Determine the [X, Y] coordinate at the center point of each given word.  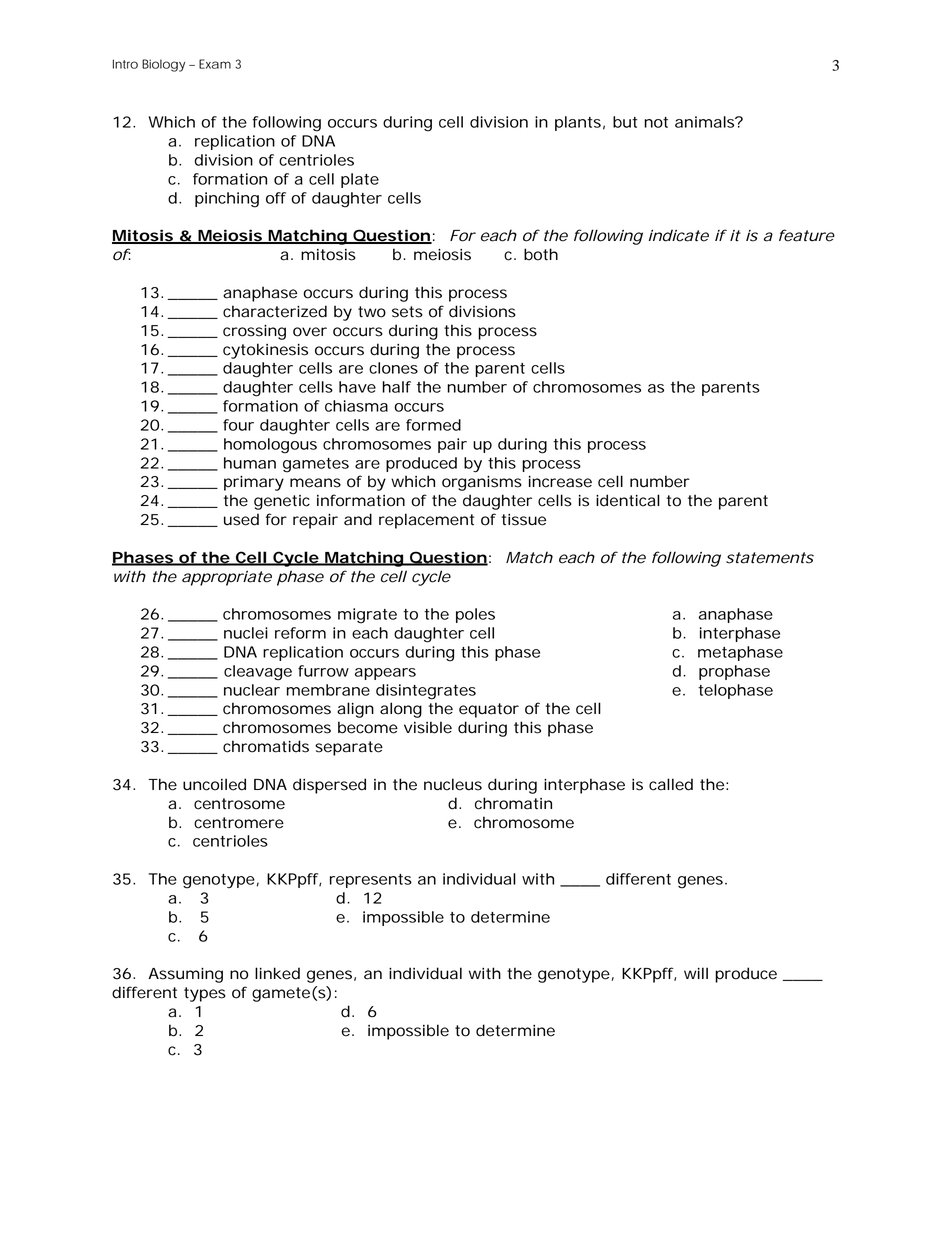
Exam [215, 64]
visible [428, 727]
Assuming [185, 975]
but [625, 122]
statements [770, 558]
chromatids [266, 746]
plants [578, 123]
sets [407, 312]
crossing [254, 332]
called [671, 784]
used [241, 519]
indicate [679, 235]
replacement [426, 521]
